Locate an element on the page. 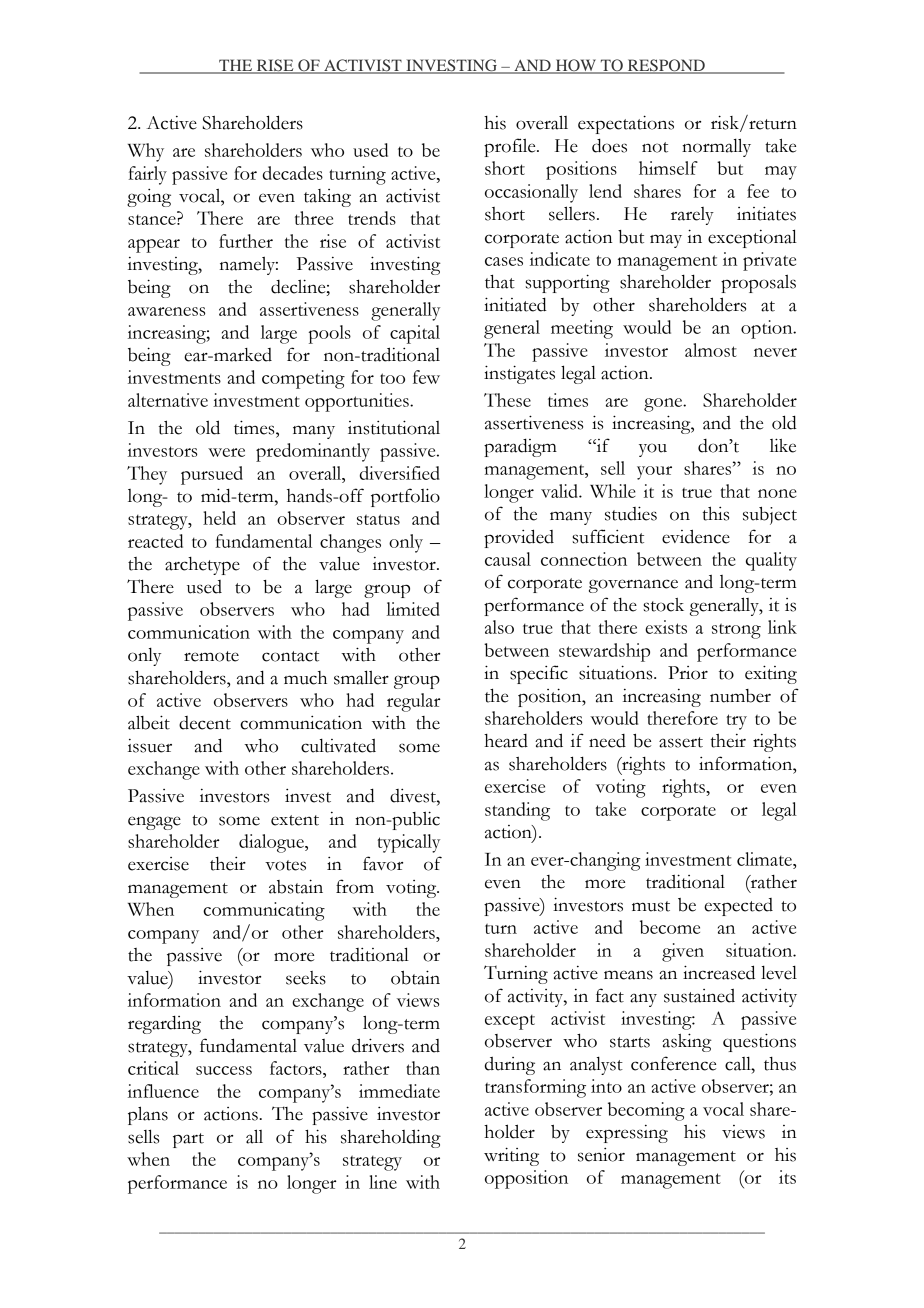  almost is located at coordinates (711, 350).
